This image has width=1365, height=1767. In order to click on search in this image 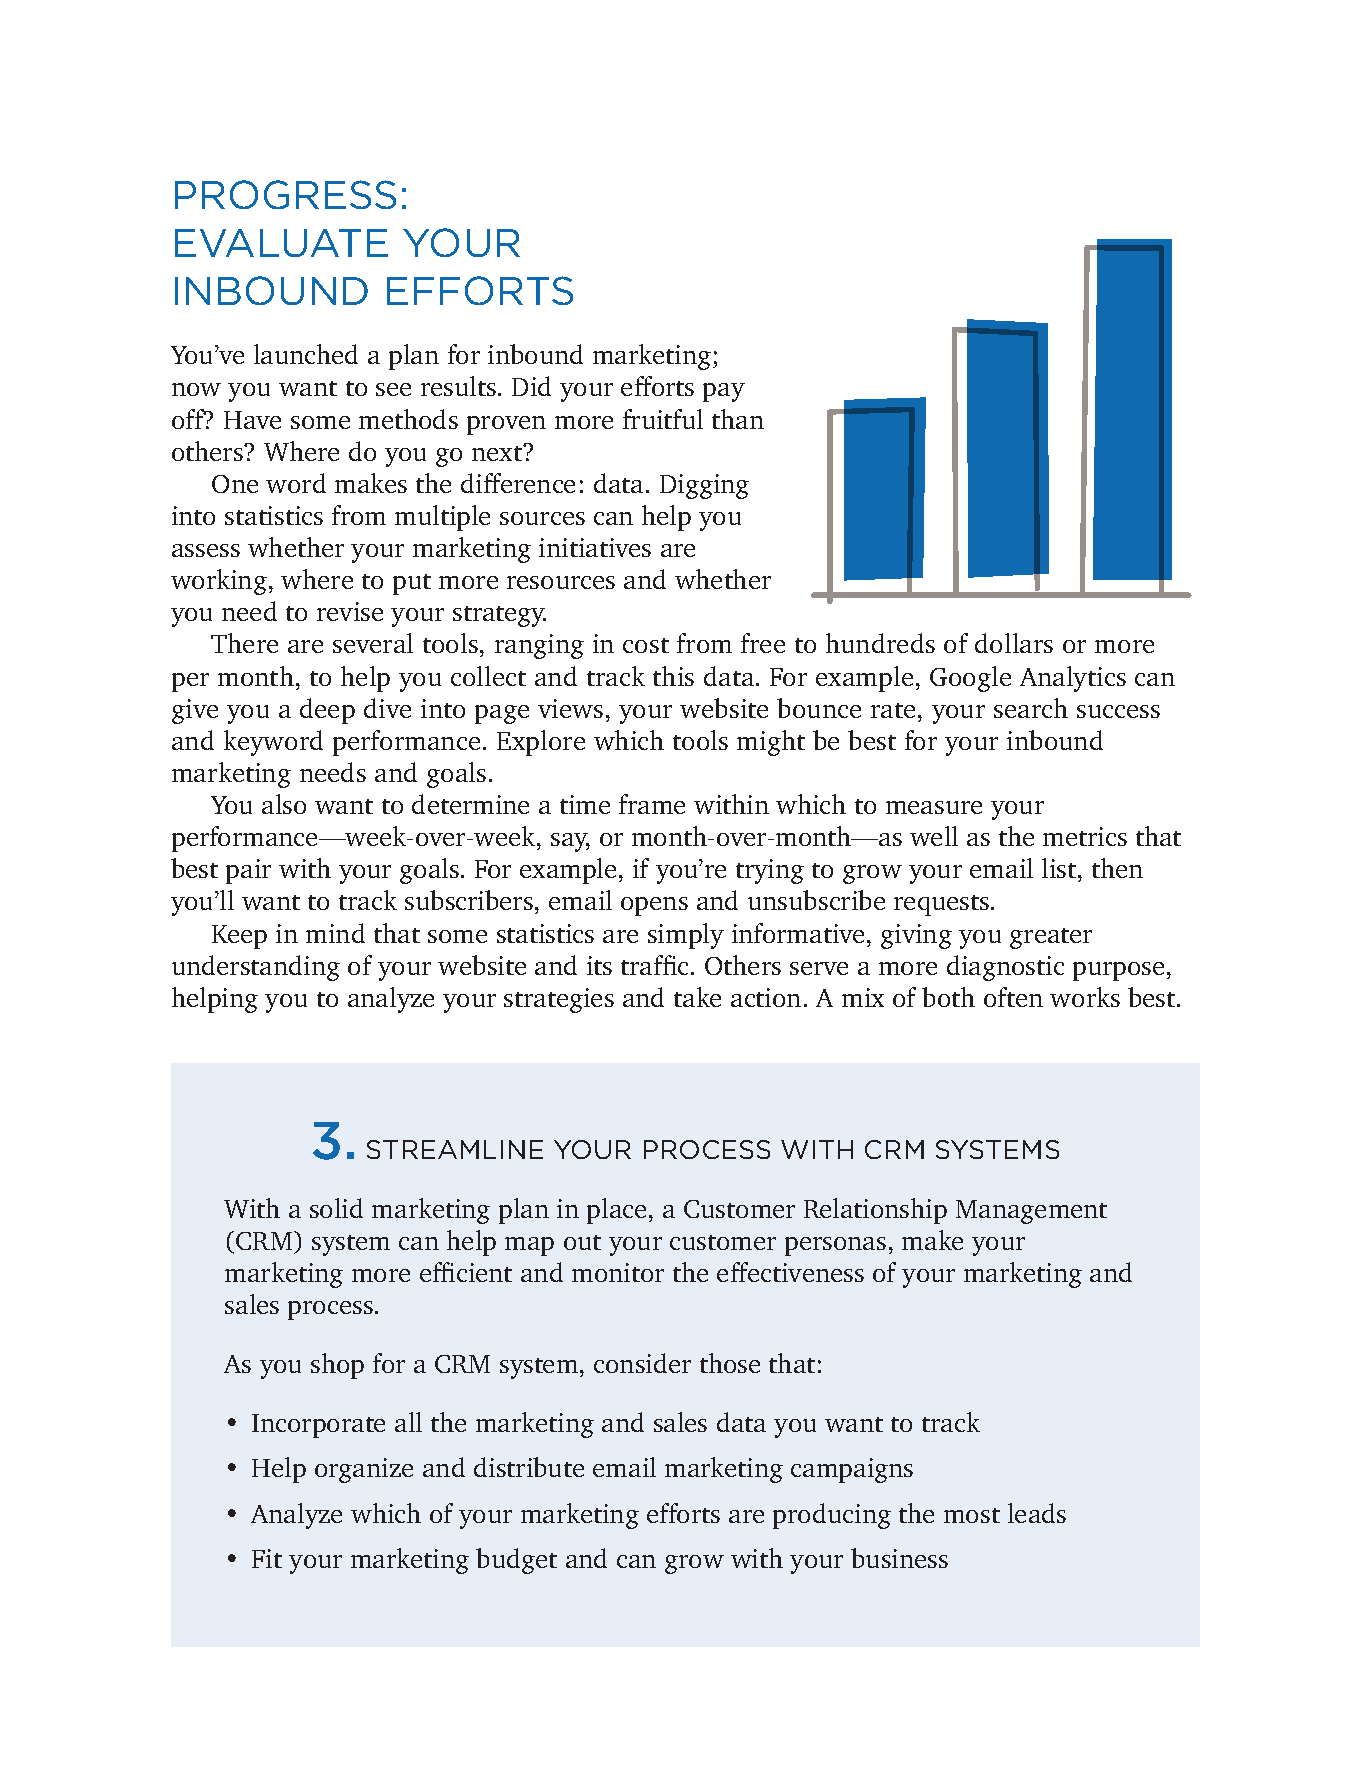, I will do `click(1031, 708)`.
